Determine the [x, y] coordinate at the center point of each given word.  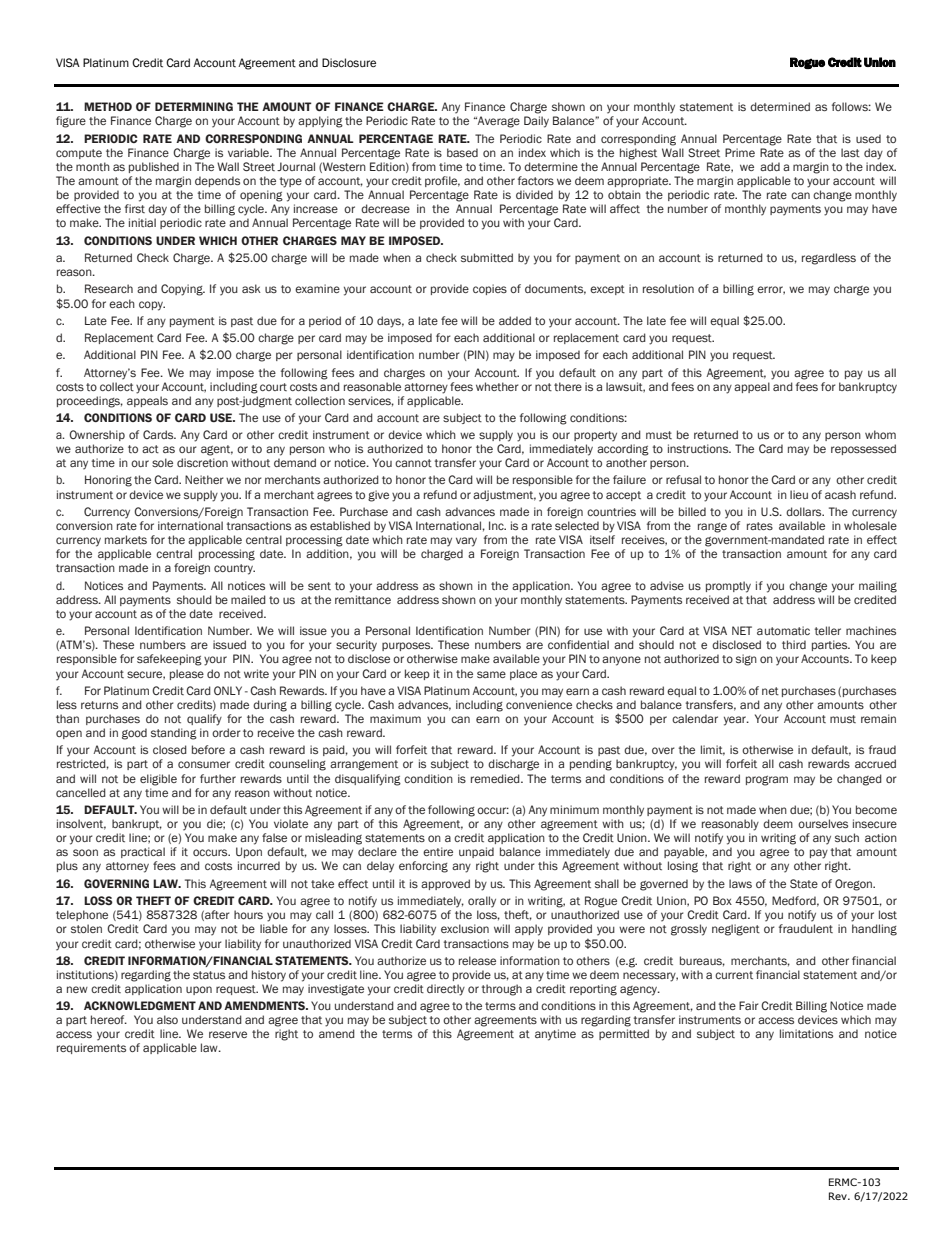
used [868, 138]
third [794, 644]
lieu [799, 494]
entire [438, 851]
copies [490, 289]
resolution [668, 288]
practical [143, 852]
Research [109, 288]
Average [498, 122]
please [187, 674]
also [167, 1019]
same [491, 674]
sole [162, 462]
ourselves [823, 823]
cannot [413, 463]
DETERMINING [194, 106]
